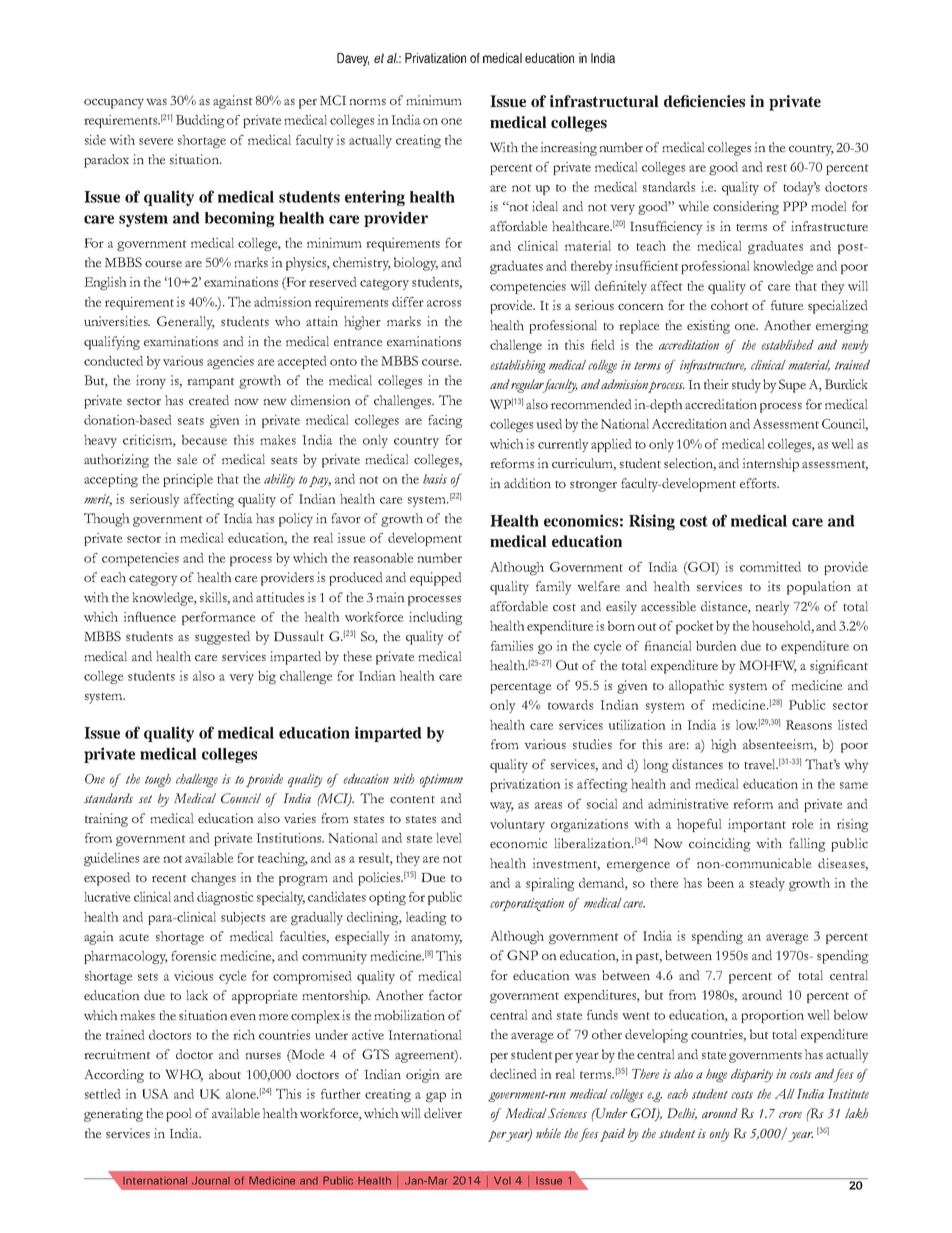  Describe the element at coordinates (776, 168) in the document. I see `rest` at that location.
